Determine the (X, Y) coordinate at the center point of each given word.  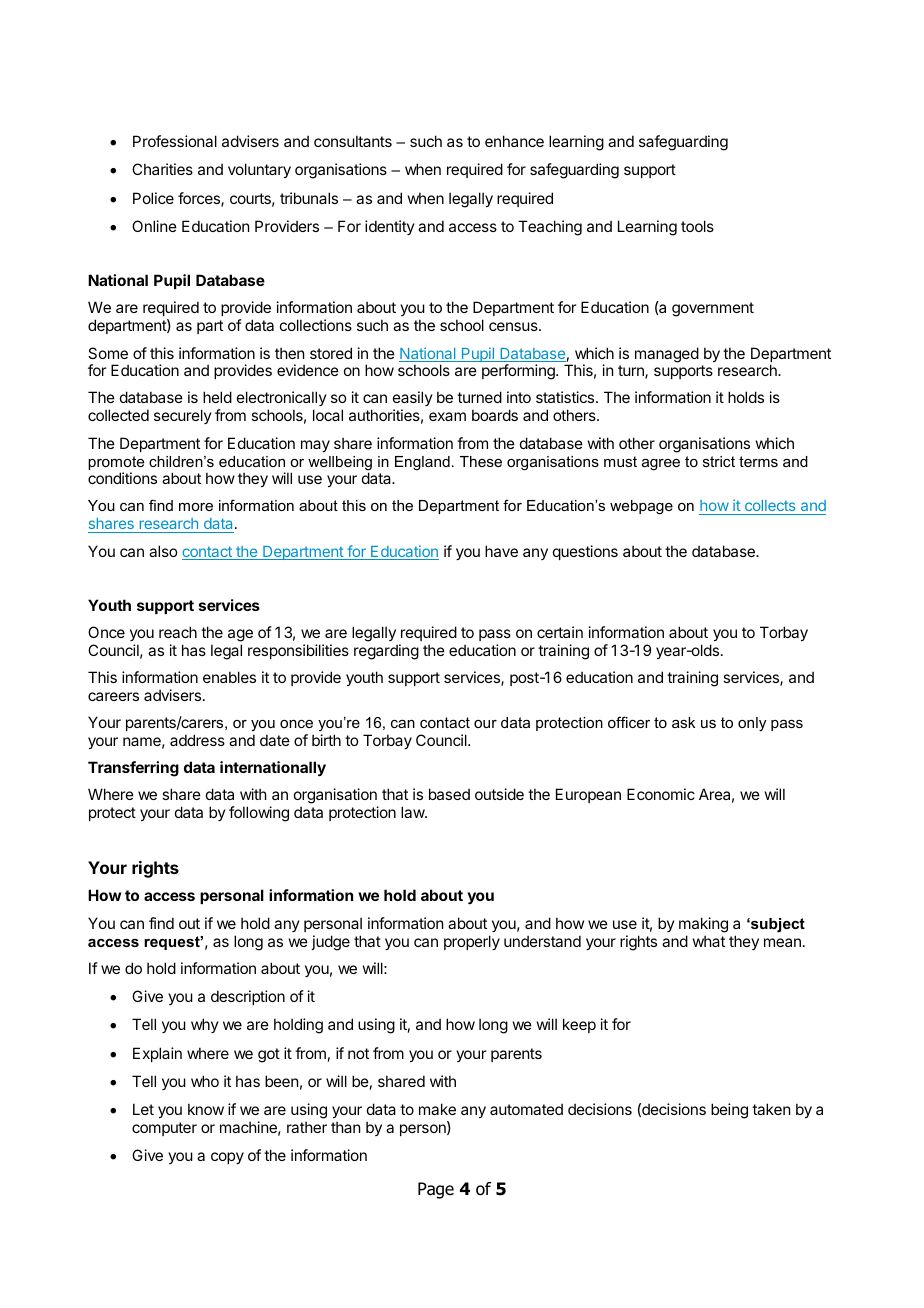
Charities (162, 169)
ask (683, 722)
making (703, 925)
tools (697, 226)
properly (472, 942)
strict (719, 461)
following (259, 814)
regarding (386, 652)
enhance (514, 141)
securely (183, 416)
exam (447, 416)
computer (164, 1129)
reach (178, 632)
